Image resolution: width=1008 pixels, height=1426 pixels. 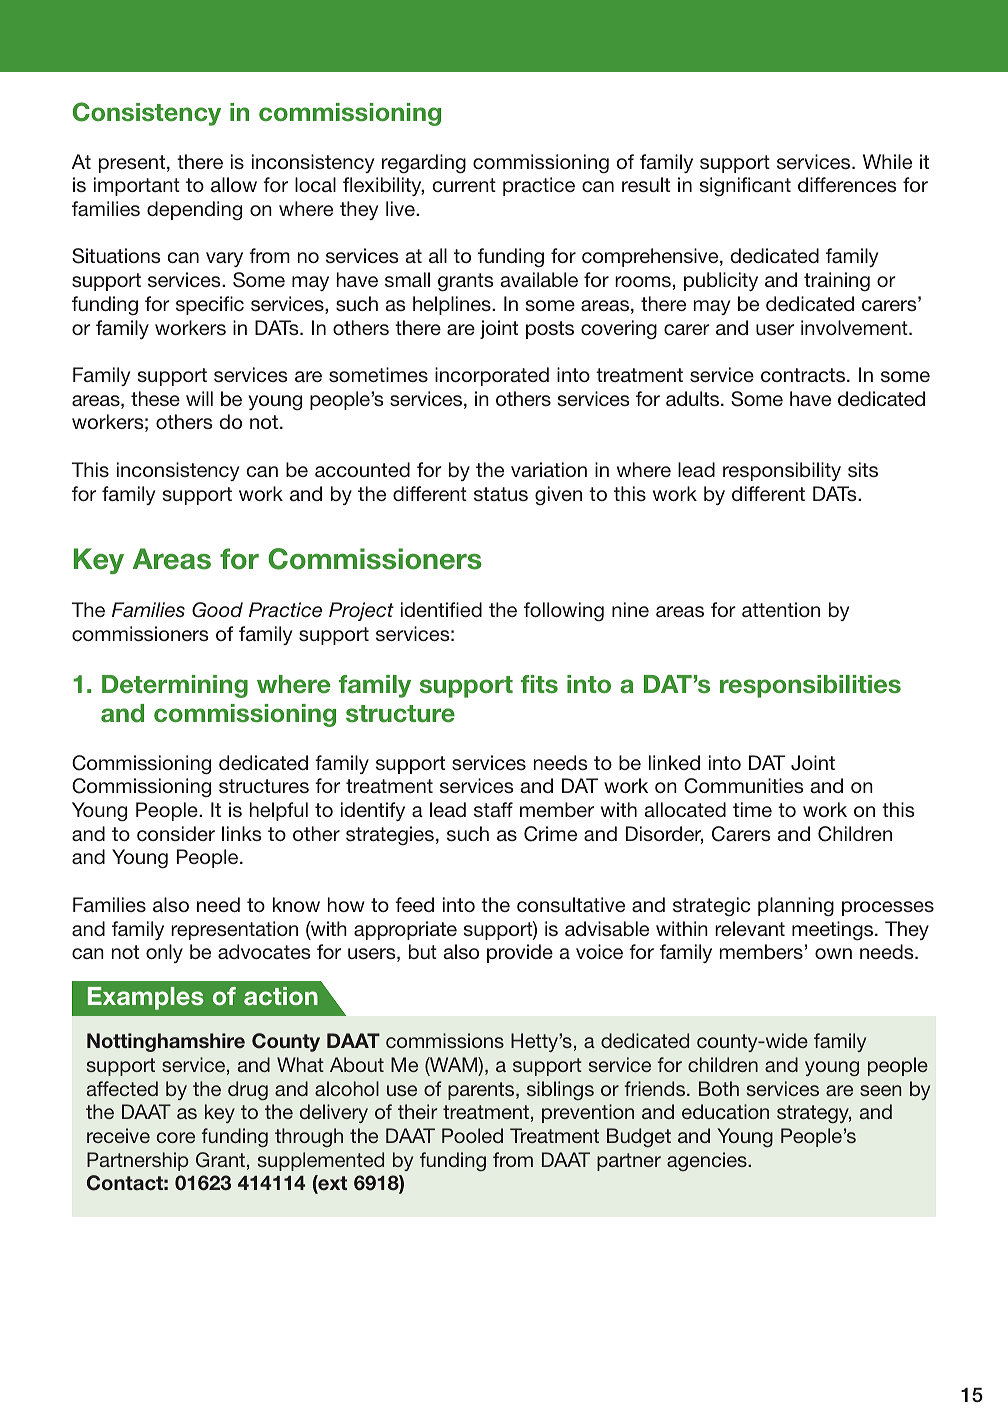 What do you see at coordinates (745, 186) in the screenshot?
I see `significant` at bounding box center [745, 186].
